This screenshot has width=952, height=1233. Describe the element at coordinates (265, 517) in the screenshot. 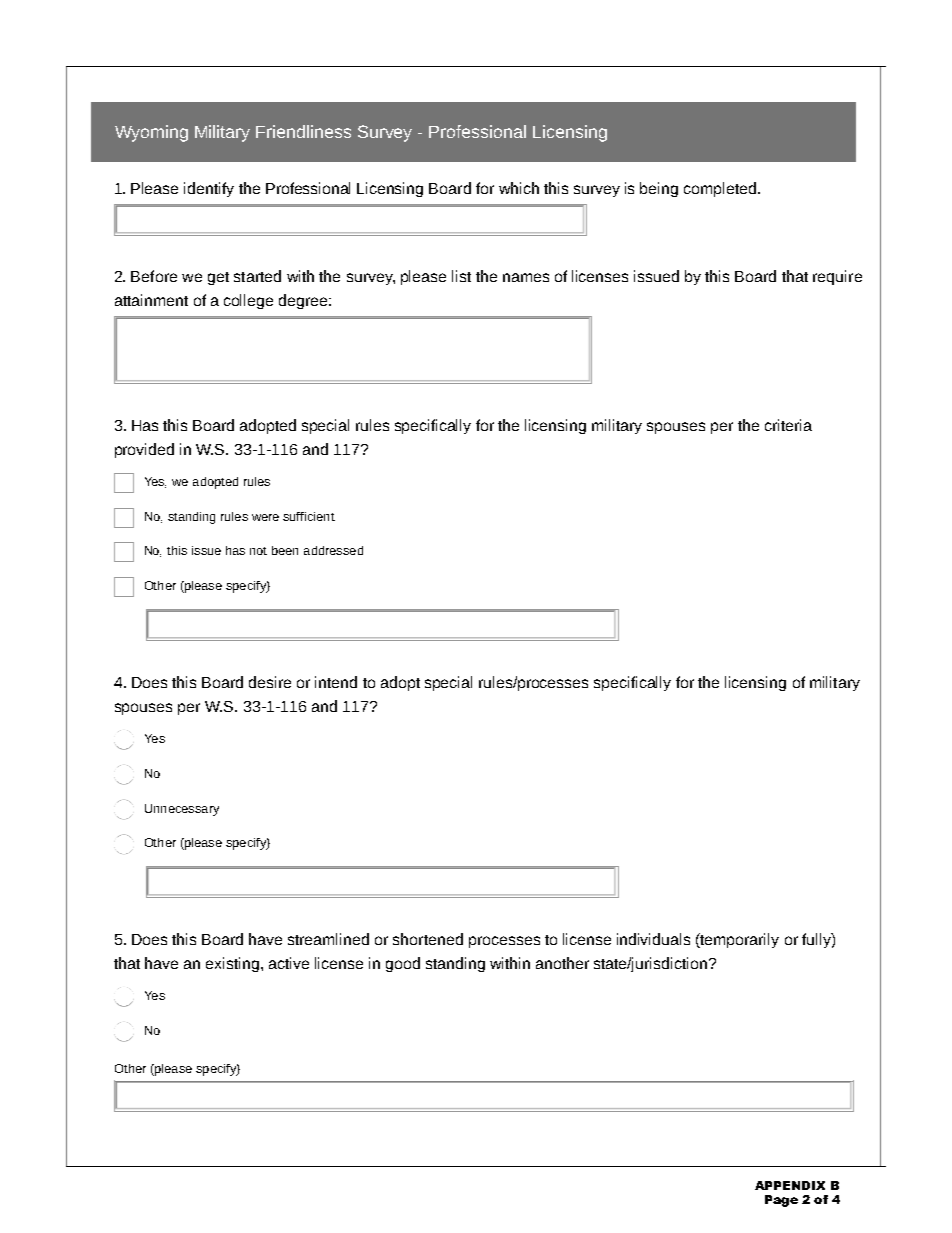

I see `were` at that location.
